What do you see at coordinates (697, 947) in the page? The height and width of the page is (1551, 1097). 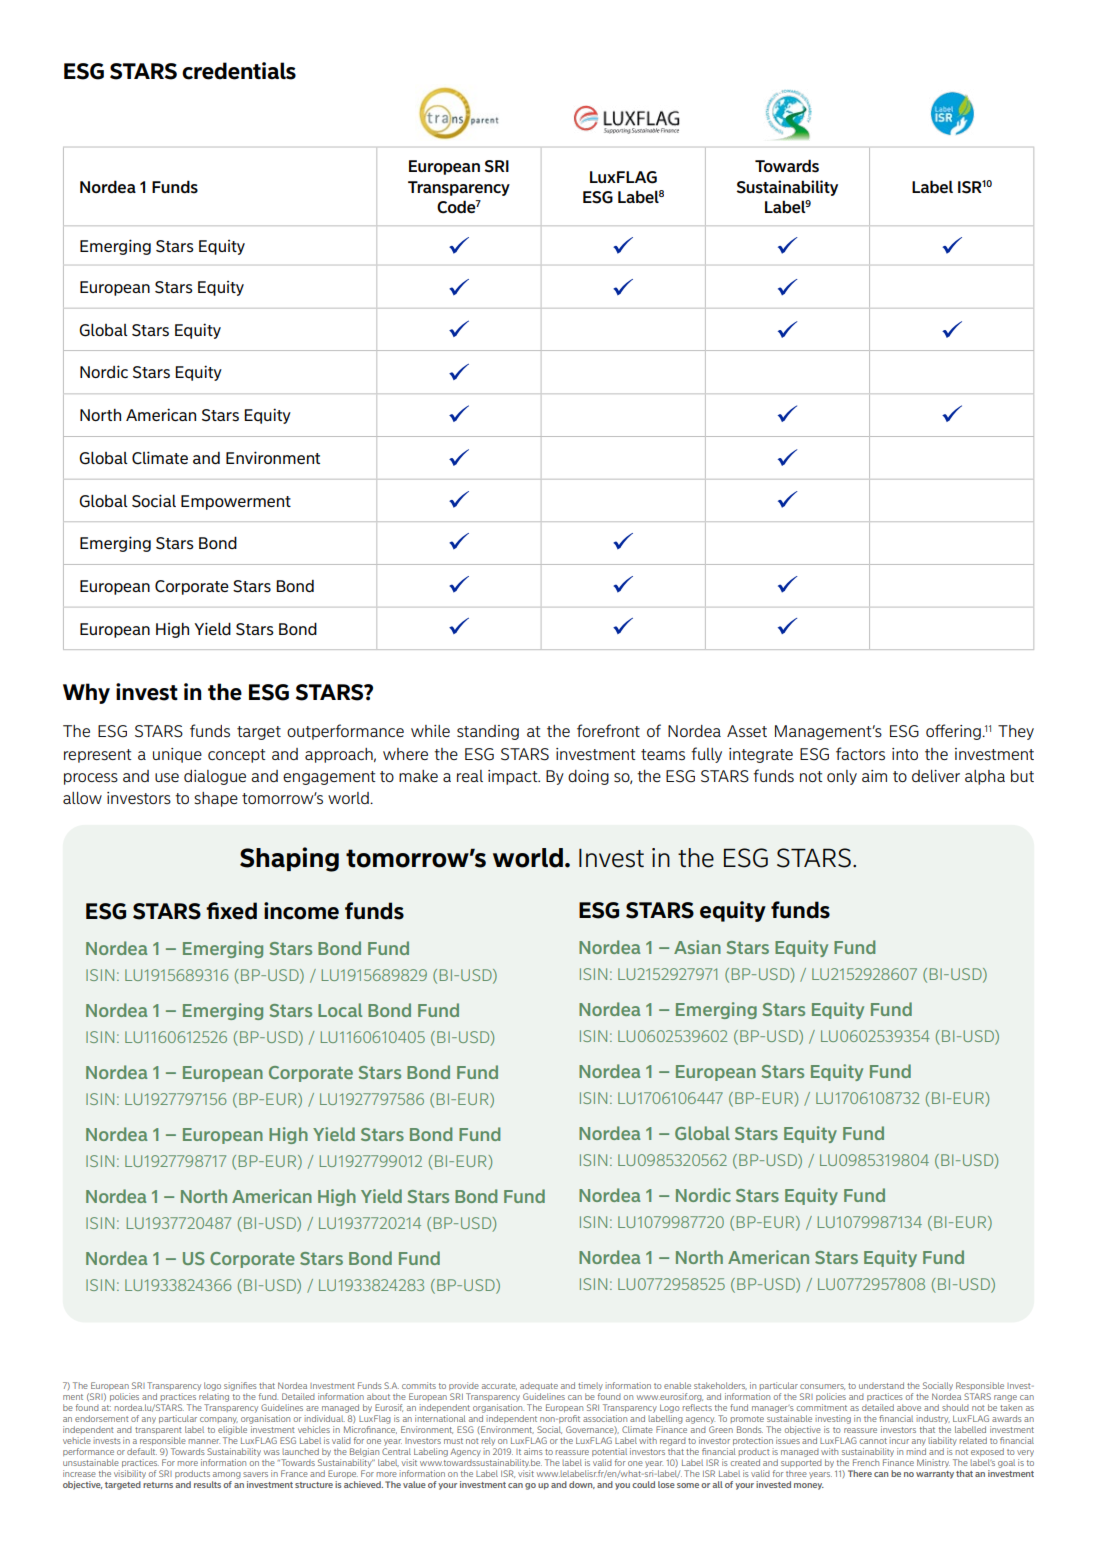 I see `Asian` at bounding box center [697, 947].
